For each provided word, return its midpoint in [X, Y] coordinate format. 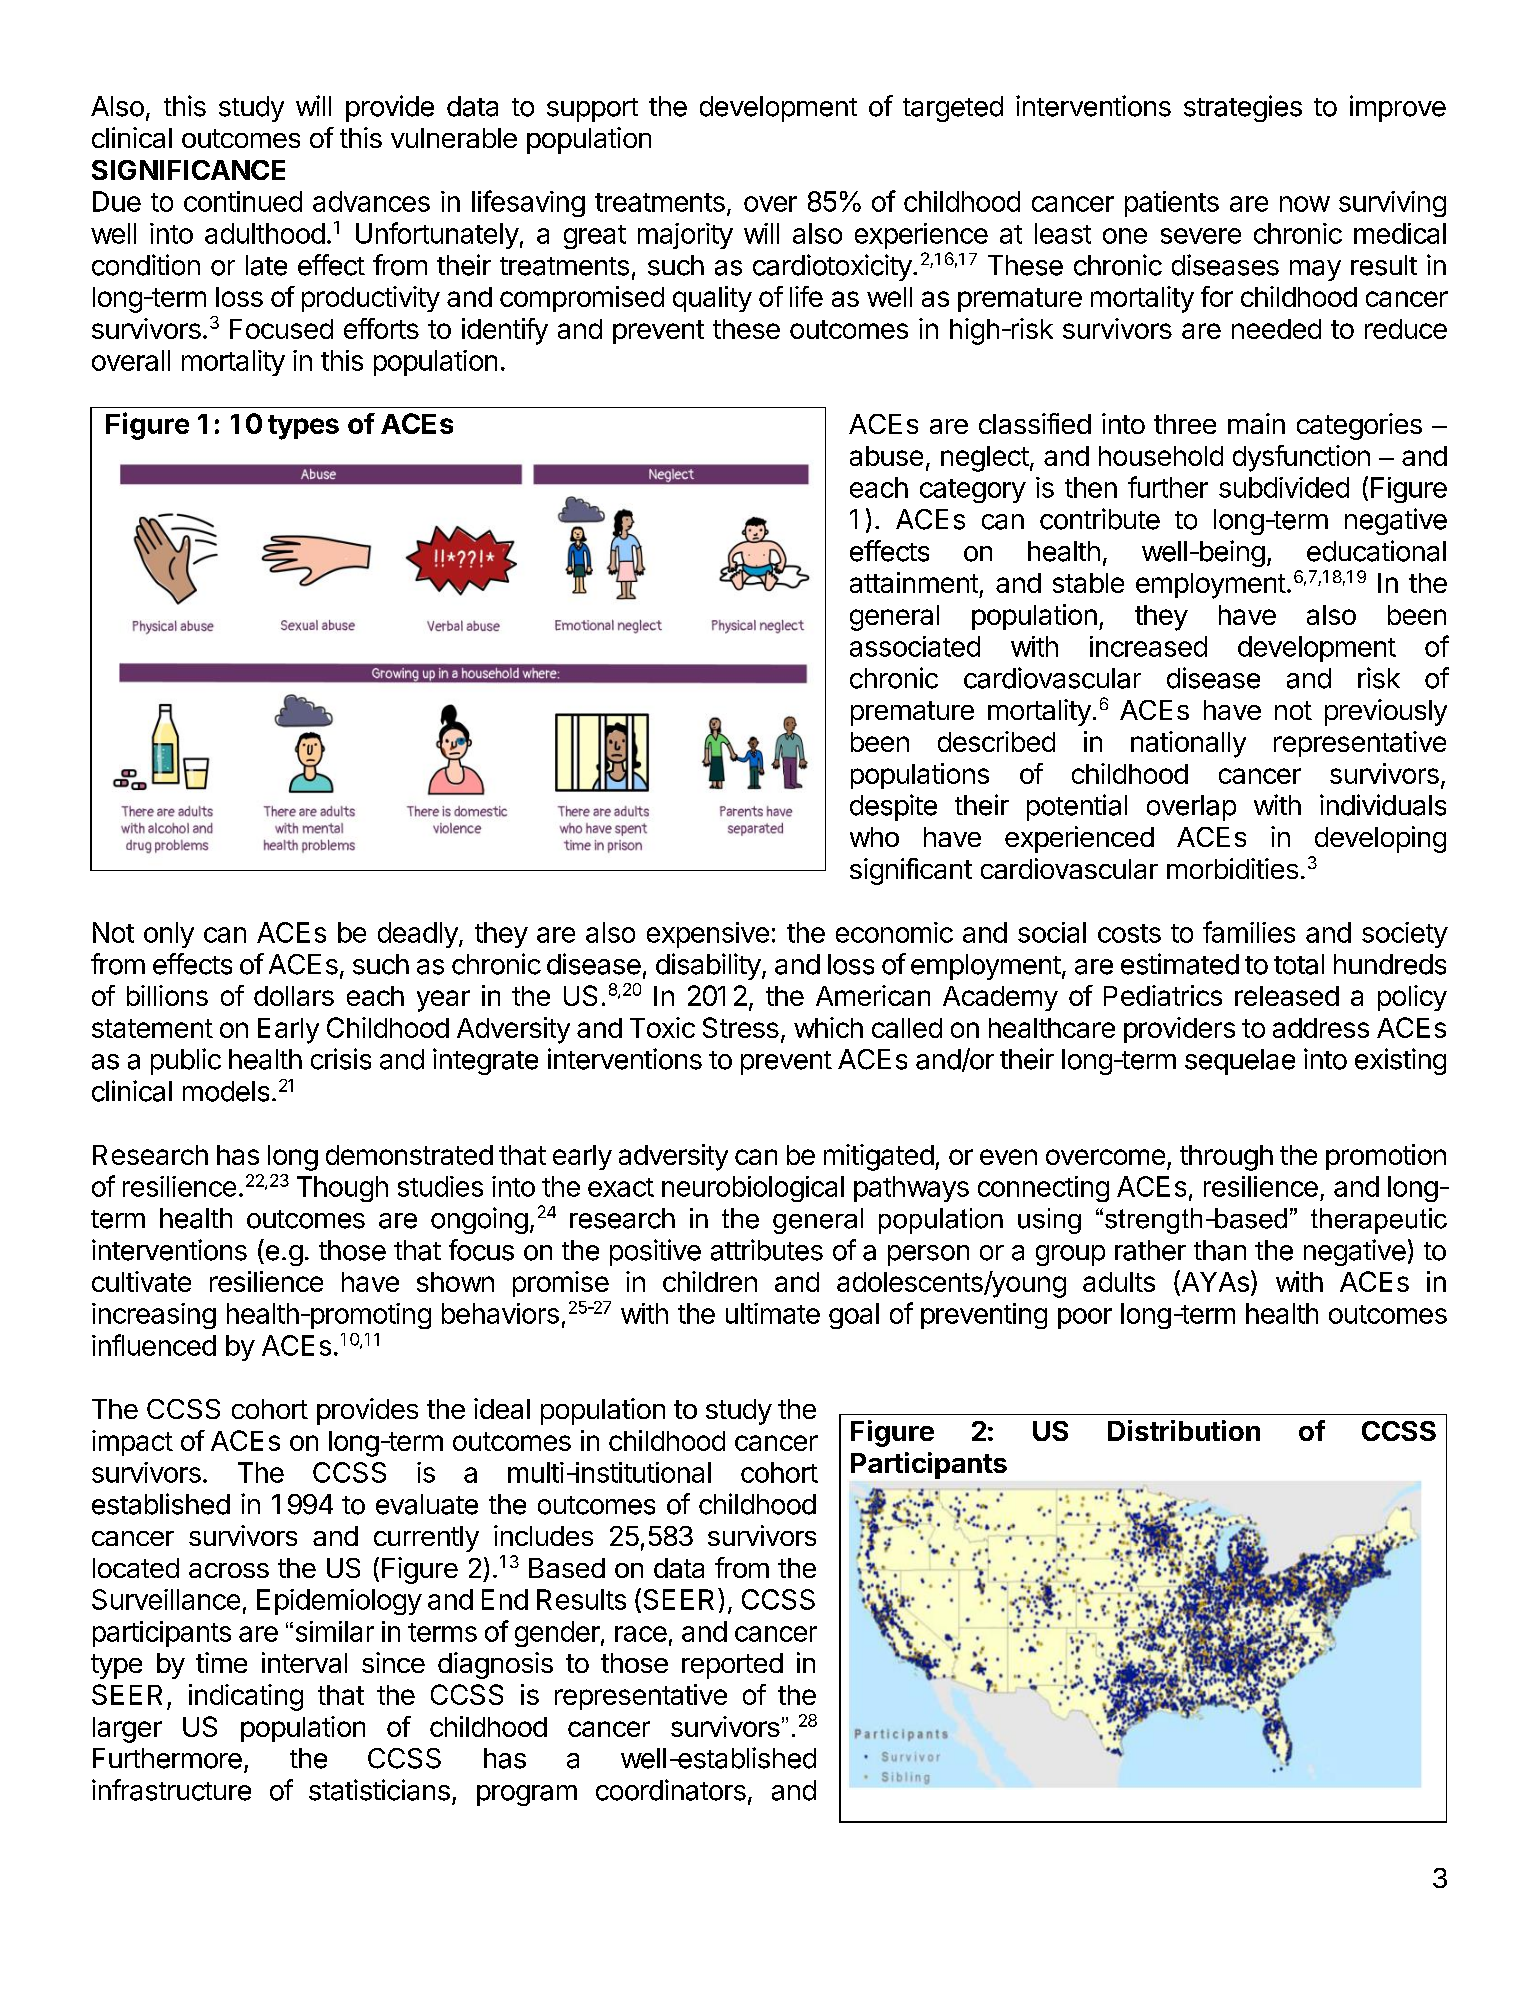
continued [243, 201]
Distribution [1184, 1430]
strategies [1243, 108]
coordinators [671, 1790]
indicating [246, 1697]
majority [685, 236]
